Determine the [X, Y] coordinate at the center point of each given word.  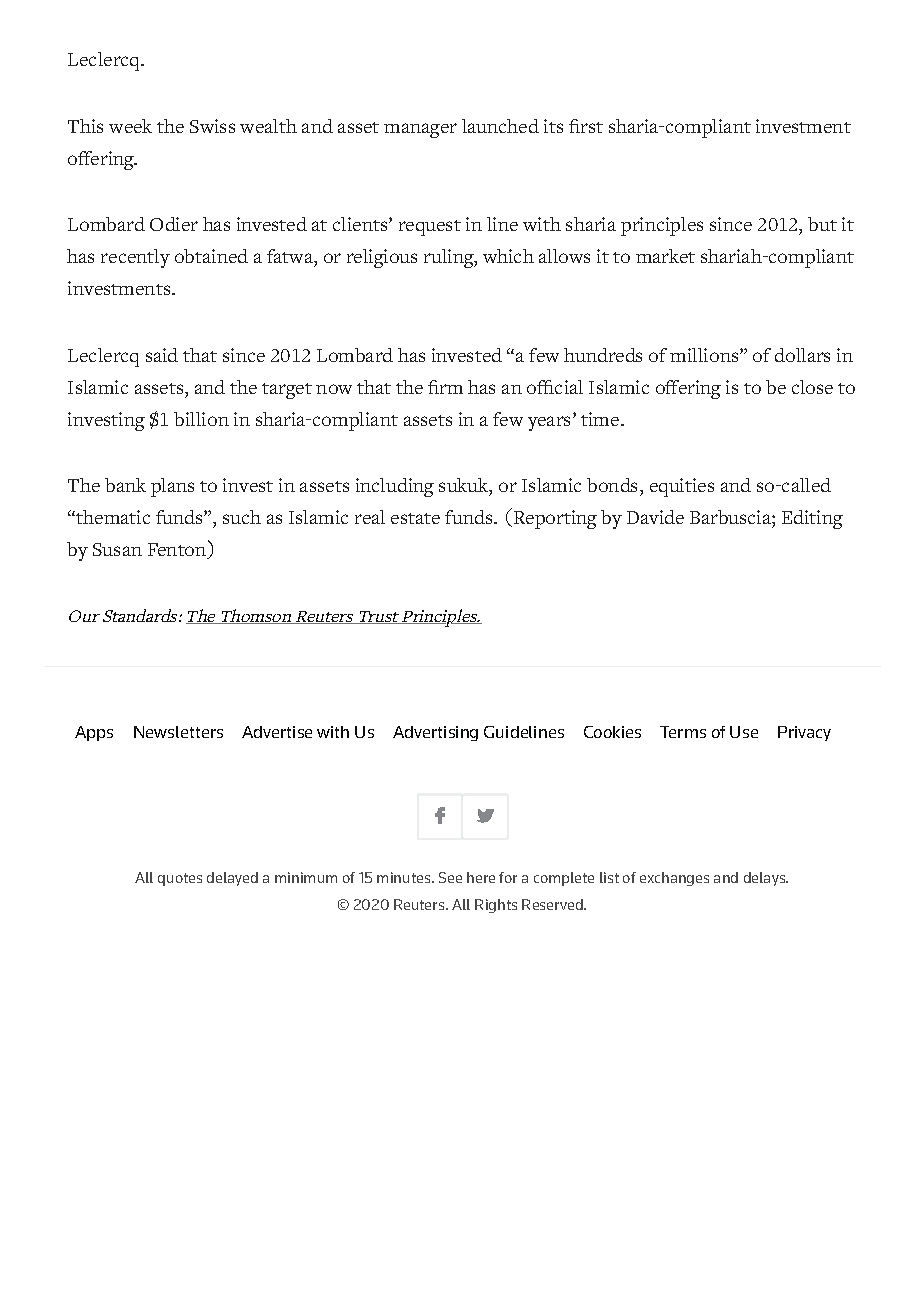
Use [744, 732]
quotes [180, 879]
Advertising [435, 733]
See [450, 877]
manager [420, 130]
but [822, 224]
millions [705, 355]
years [549, 423]
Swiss [212, 126]
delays [766, 879]
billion [201, 419]
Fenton [178, 550]
